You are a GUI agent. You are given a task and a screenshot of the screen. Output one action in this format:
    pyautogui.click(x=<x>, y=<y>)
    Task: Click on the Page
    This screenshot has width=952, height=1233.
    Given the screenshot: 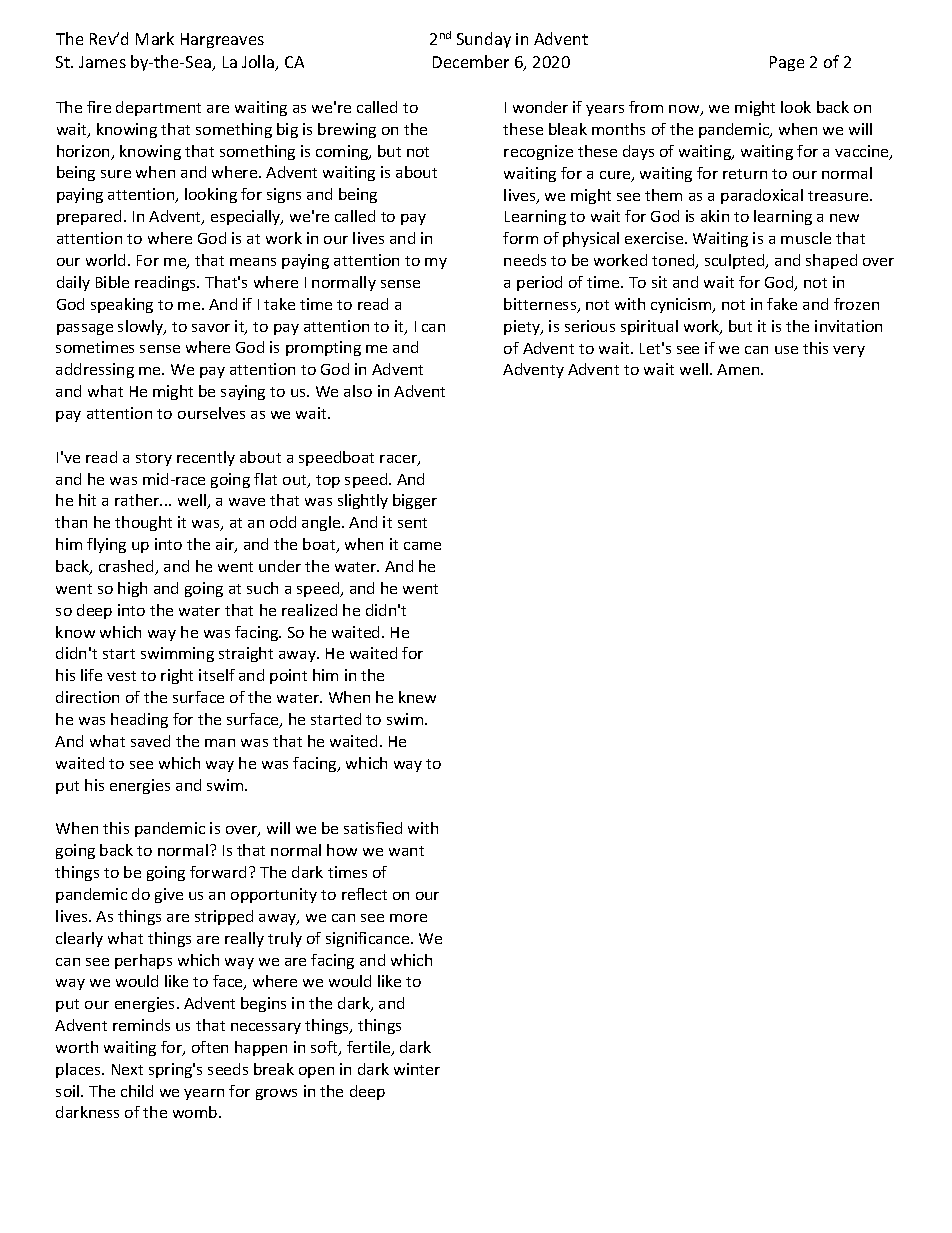 What is the action you would take?
    pyautogui.click(x=787, y=63)
